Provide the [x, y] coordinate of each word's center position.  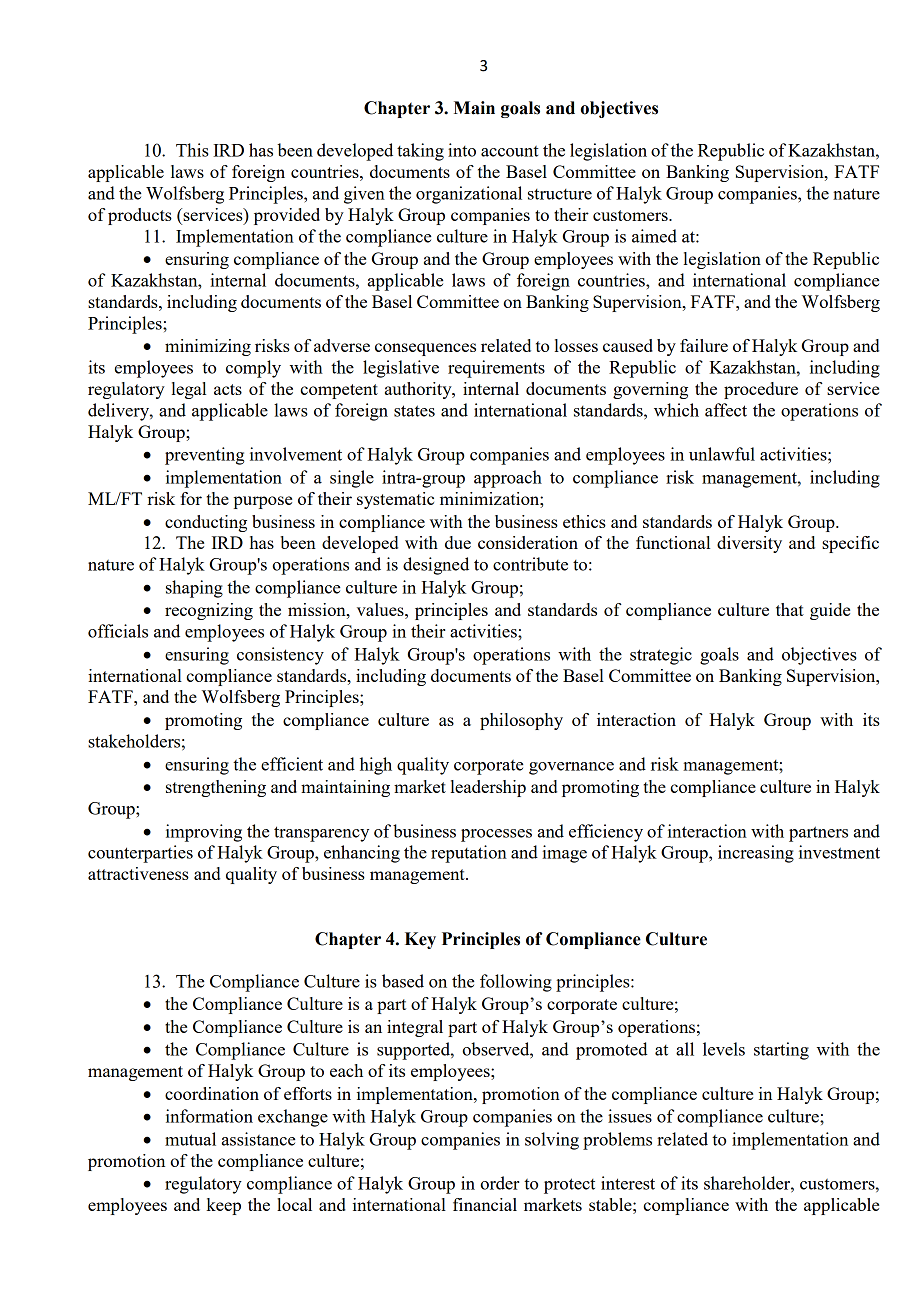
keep [223, 1206]
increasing [756, 854]
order [500, 1183]
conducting [206, 523]
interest [628, 1183]
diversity [749, 544]
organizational [469, 195]
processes [496, 835]
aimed [654, 236]
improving [204, 833]
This [192, 150]
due [458, 542]
